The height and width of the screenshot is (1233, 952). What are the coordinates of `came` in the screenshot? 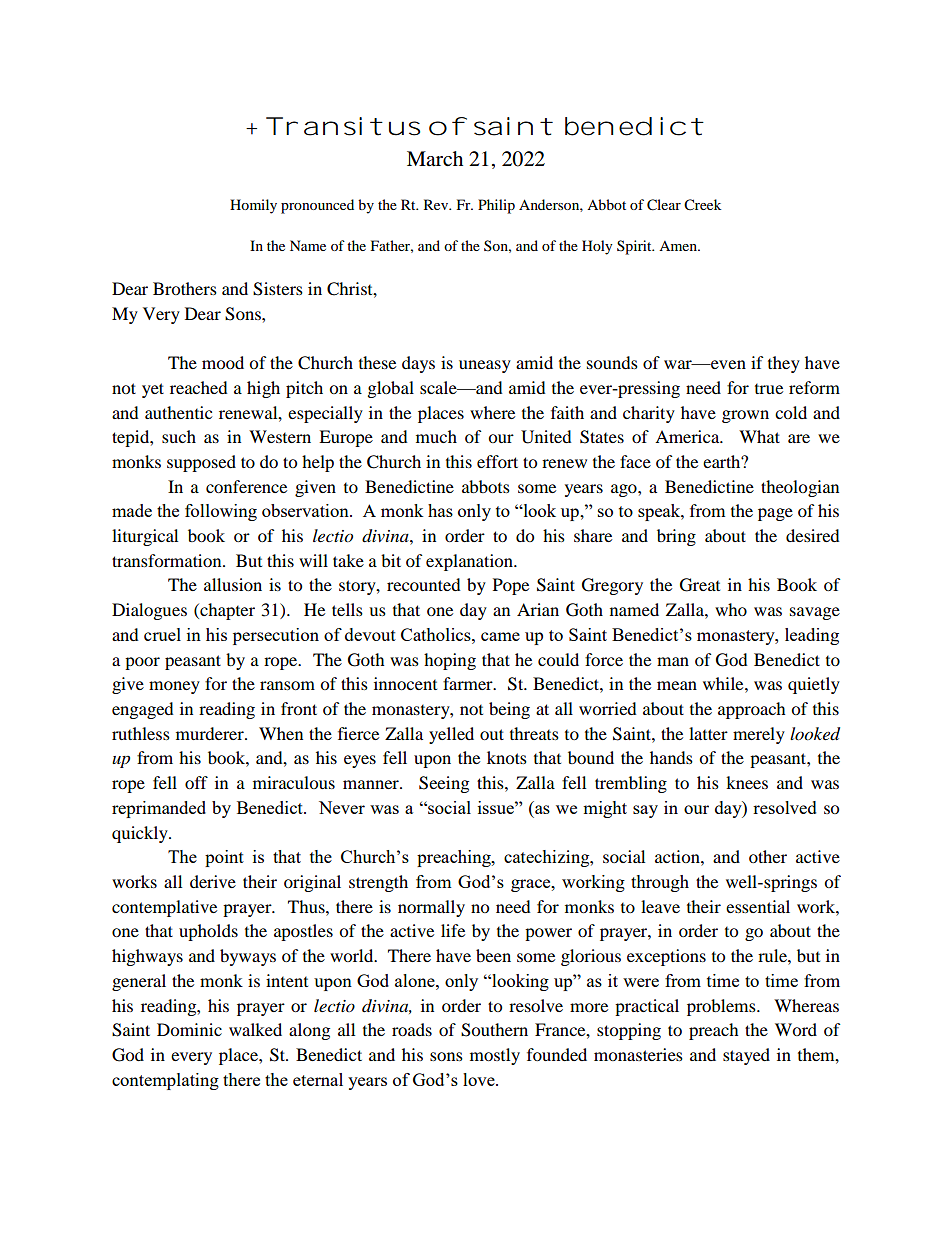 It's located at (500, 636).
